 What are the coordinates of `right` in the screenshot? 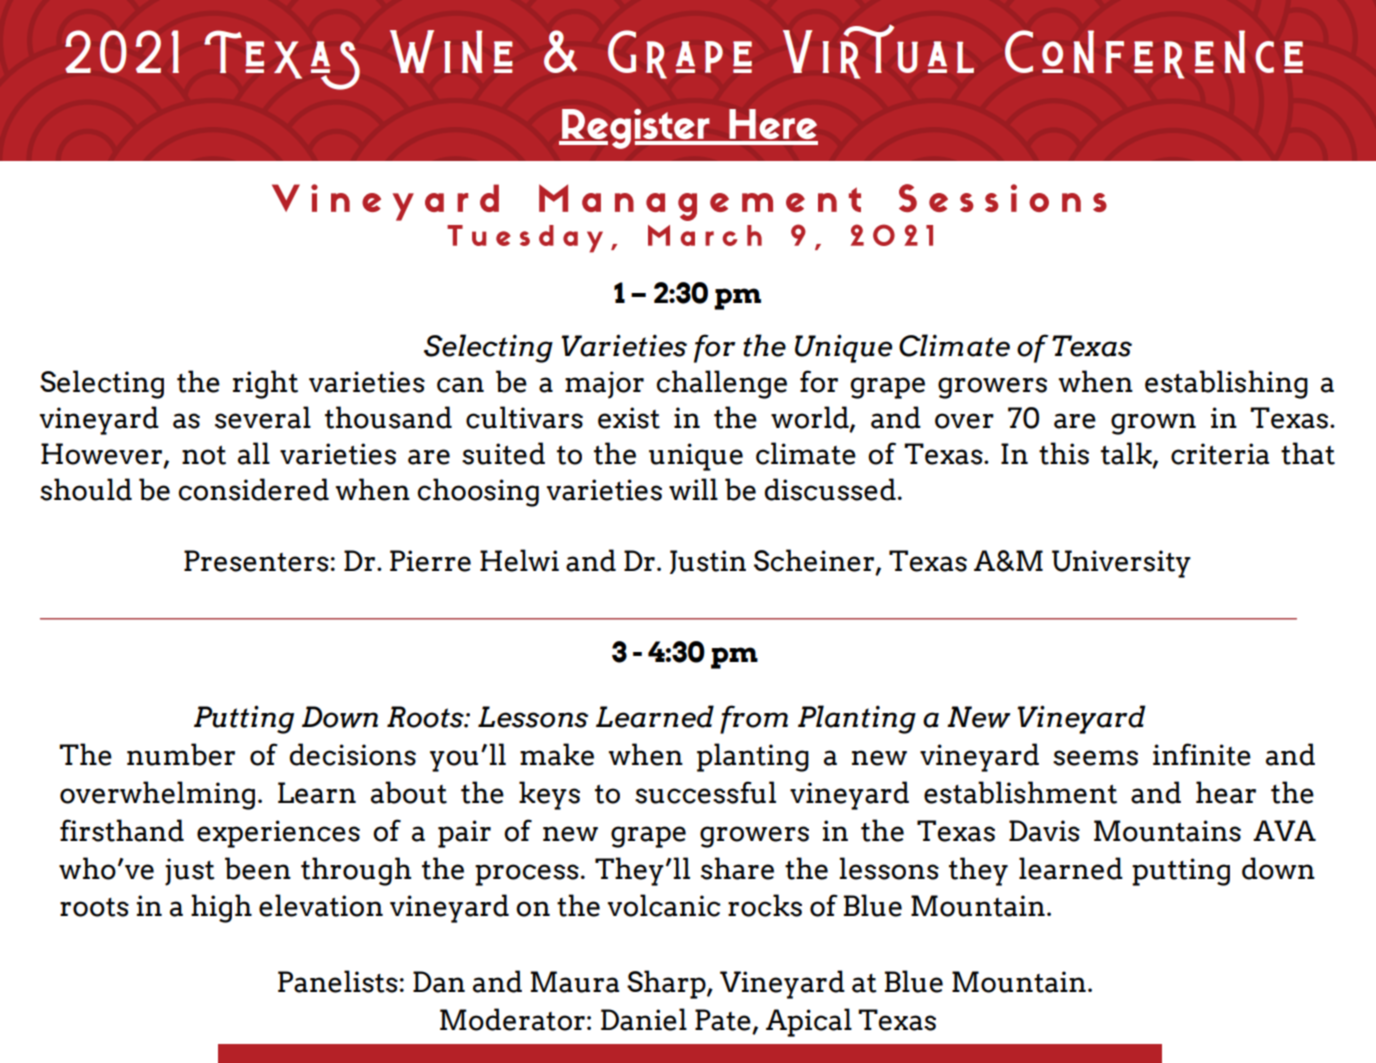 It's located at (265, 384).
